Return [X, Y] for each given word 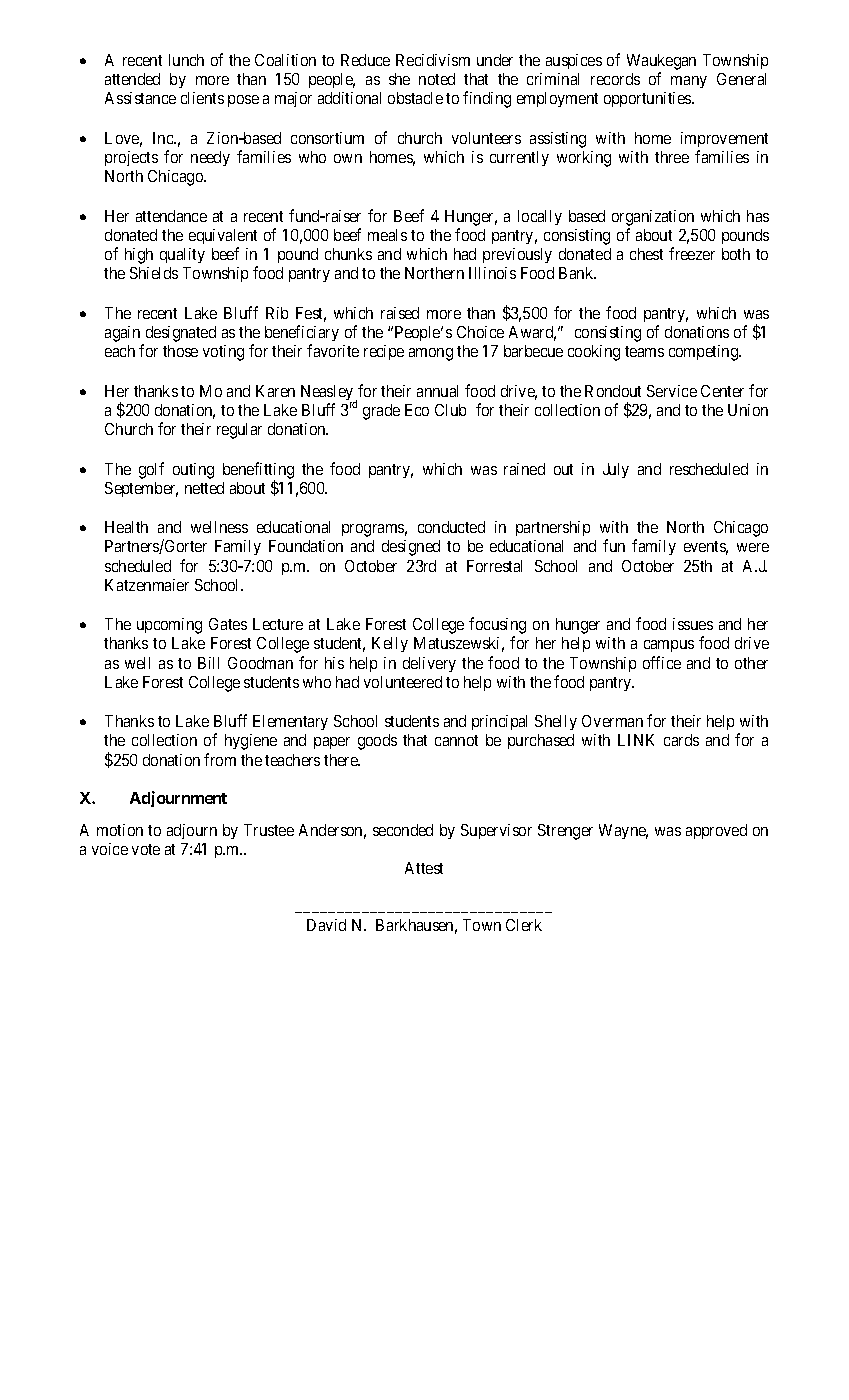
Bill [208, 663]
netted [204, 488]
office [662, 662]
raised [400, 313]
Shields [154, 273]
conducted [451, 527]
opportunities [648, 99]
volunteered [403, 682]
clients [202, 98]
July [616, 470]
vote [146, 849]
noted [437, 79]
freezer [692, 253]
